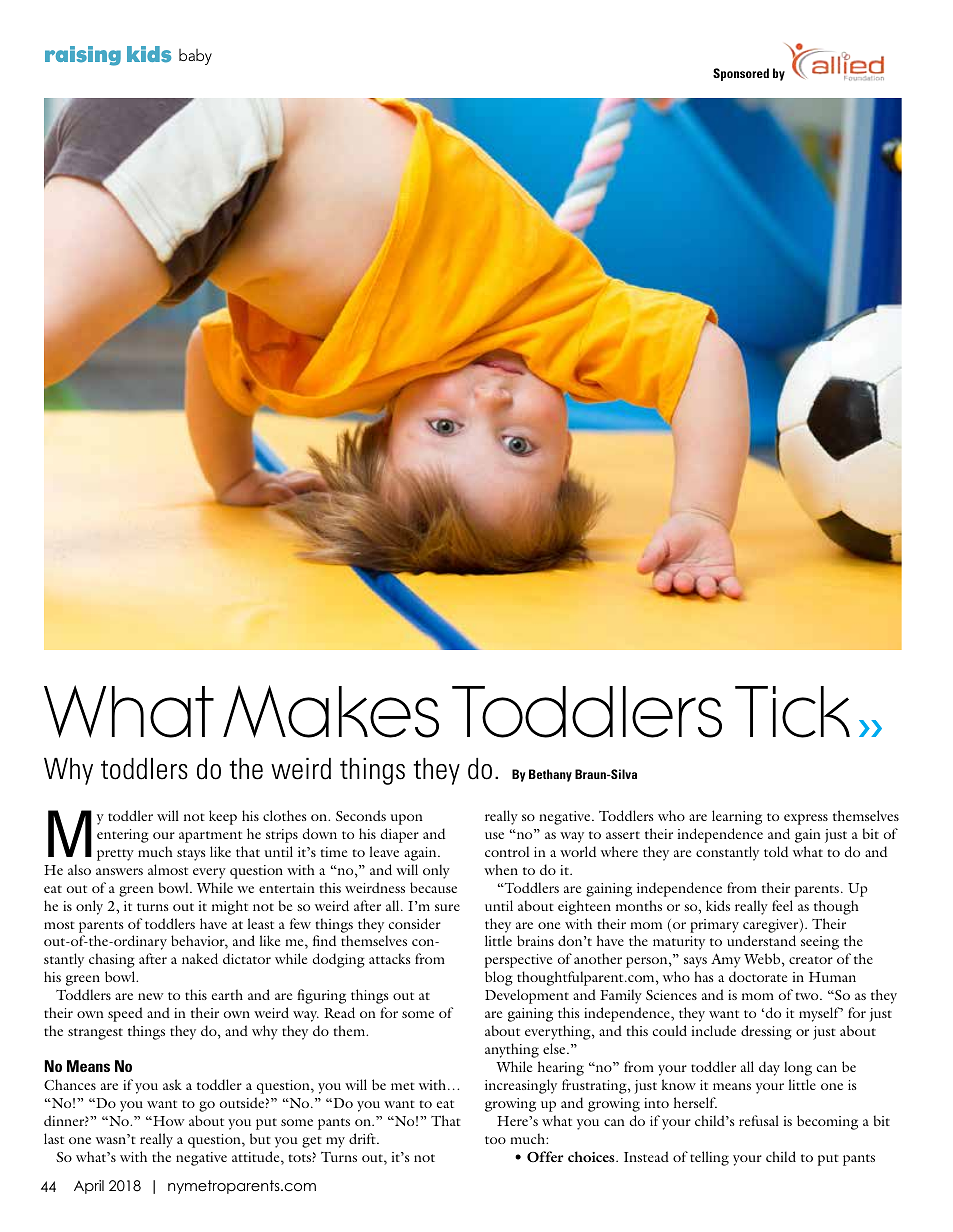 The height and width of the screenshot is (1232, 953). I want to click on baby, so click(195, 57).
